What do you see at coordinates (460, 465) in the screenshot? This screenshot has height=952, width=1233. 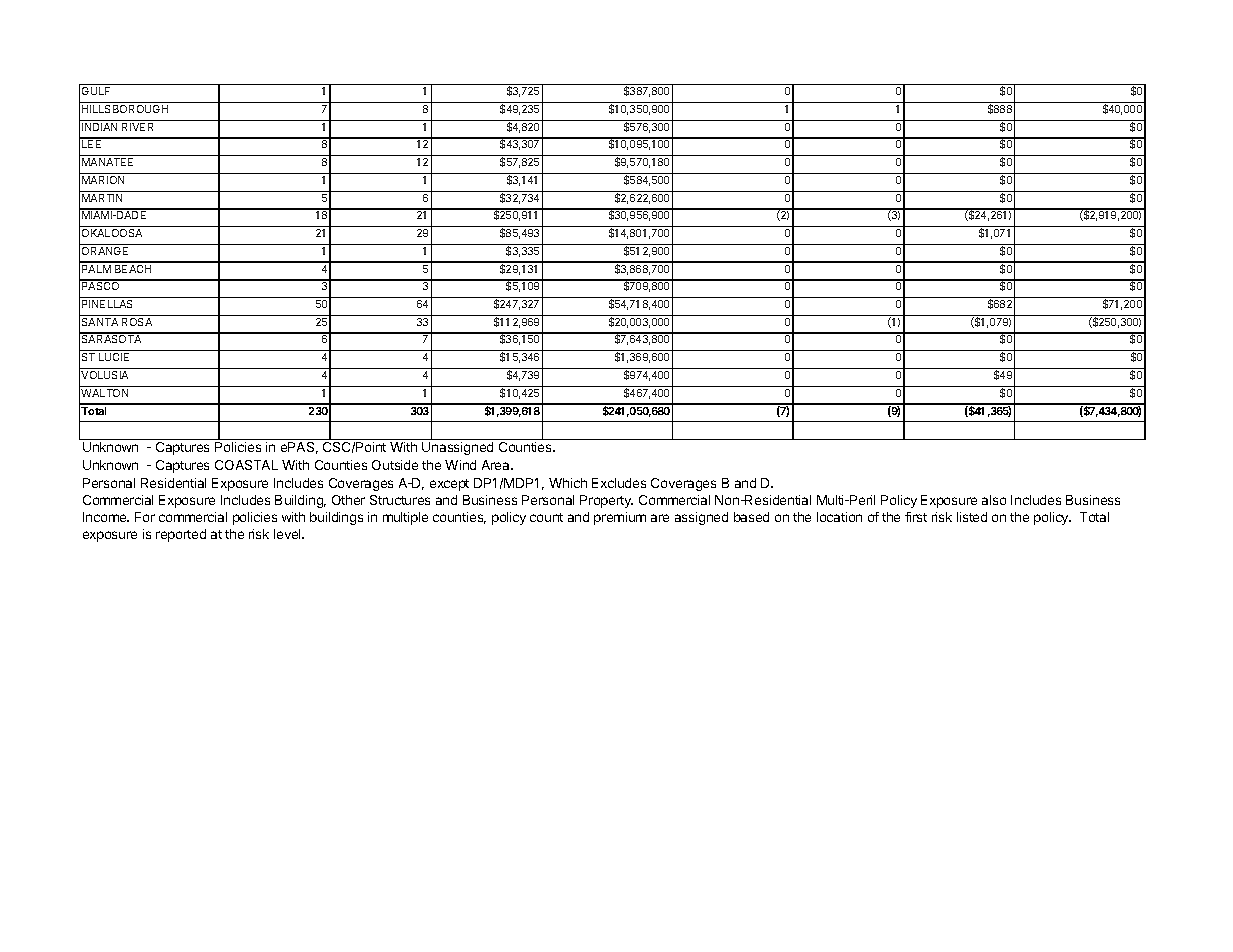 I see `Wind` at bounding box center [460, 465].
